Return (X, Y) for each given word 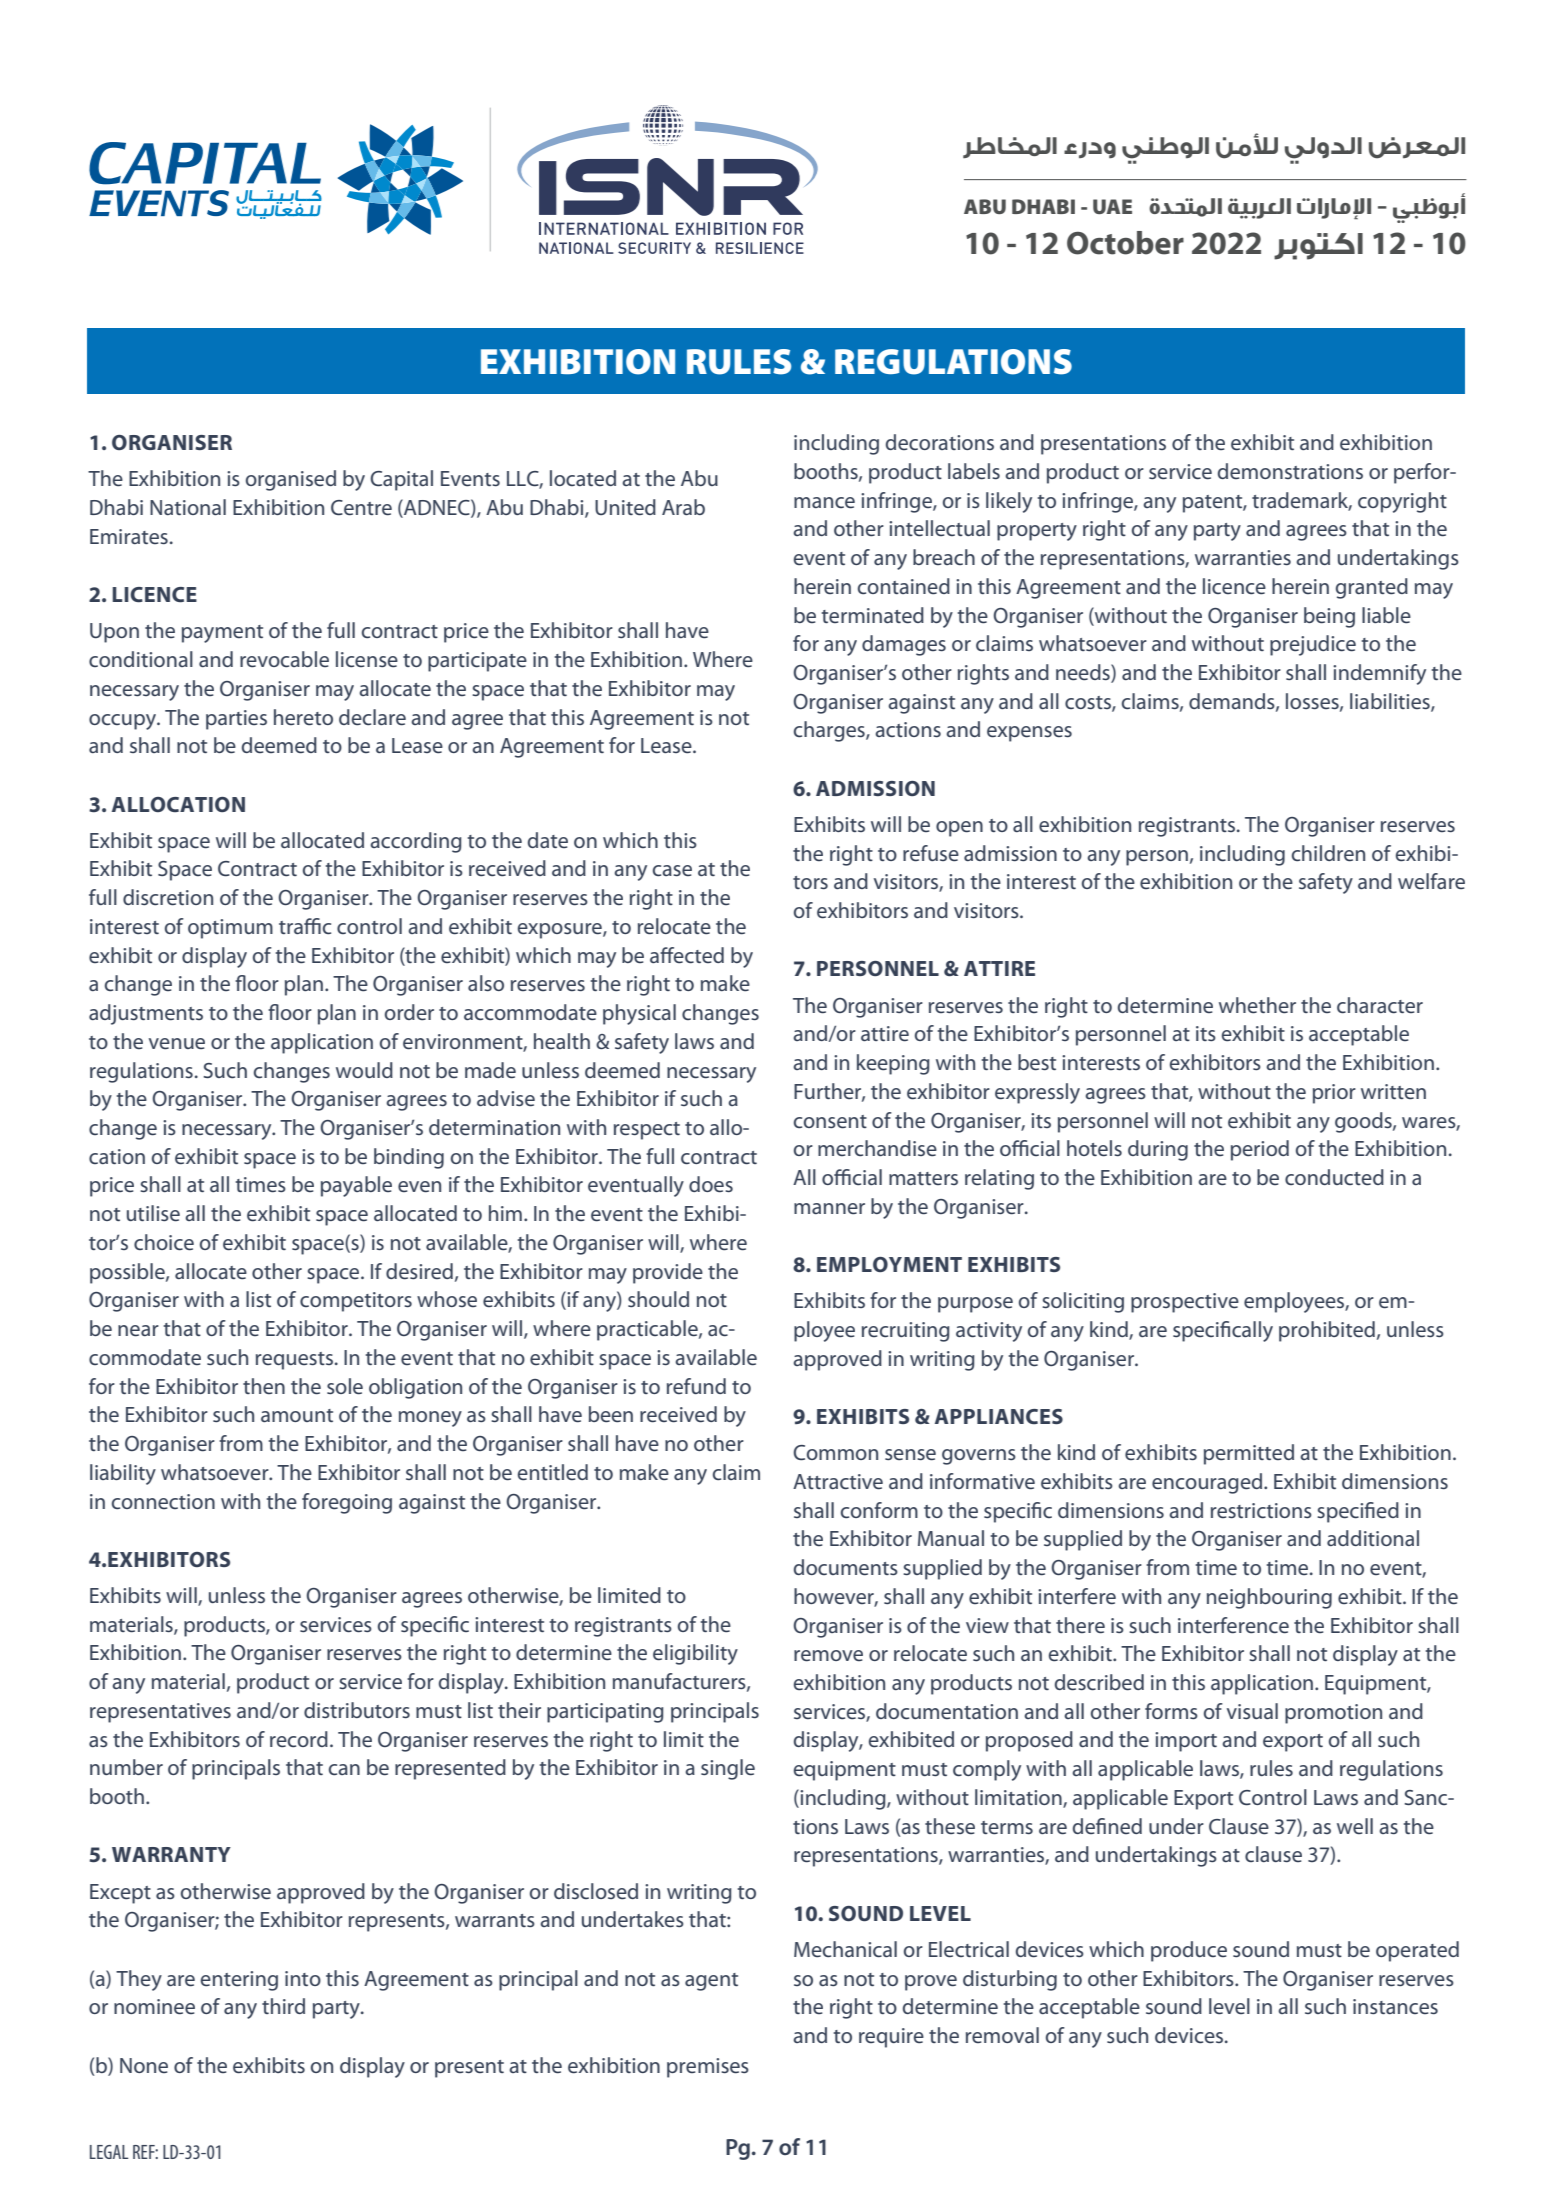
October (1125, 243)
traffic (305, 926)
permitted (1249, 1454)
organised (291, 480)
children (1328, 853)
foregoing (347, 1503)
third (283, 2006)
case (672, 870)
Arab (683, 507)
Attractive (838, 1482)
